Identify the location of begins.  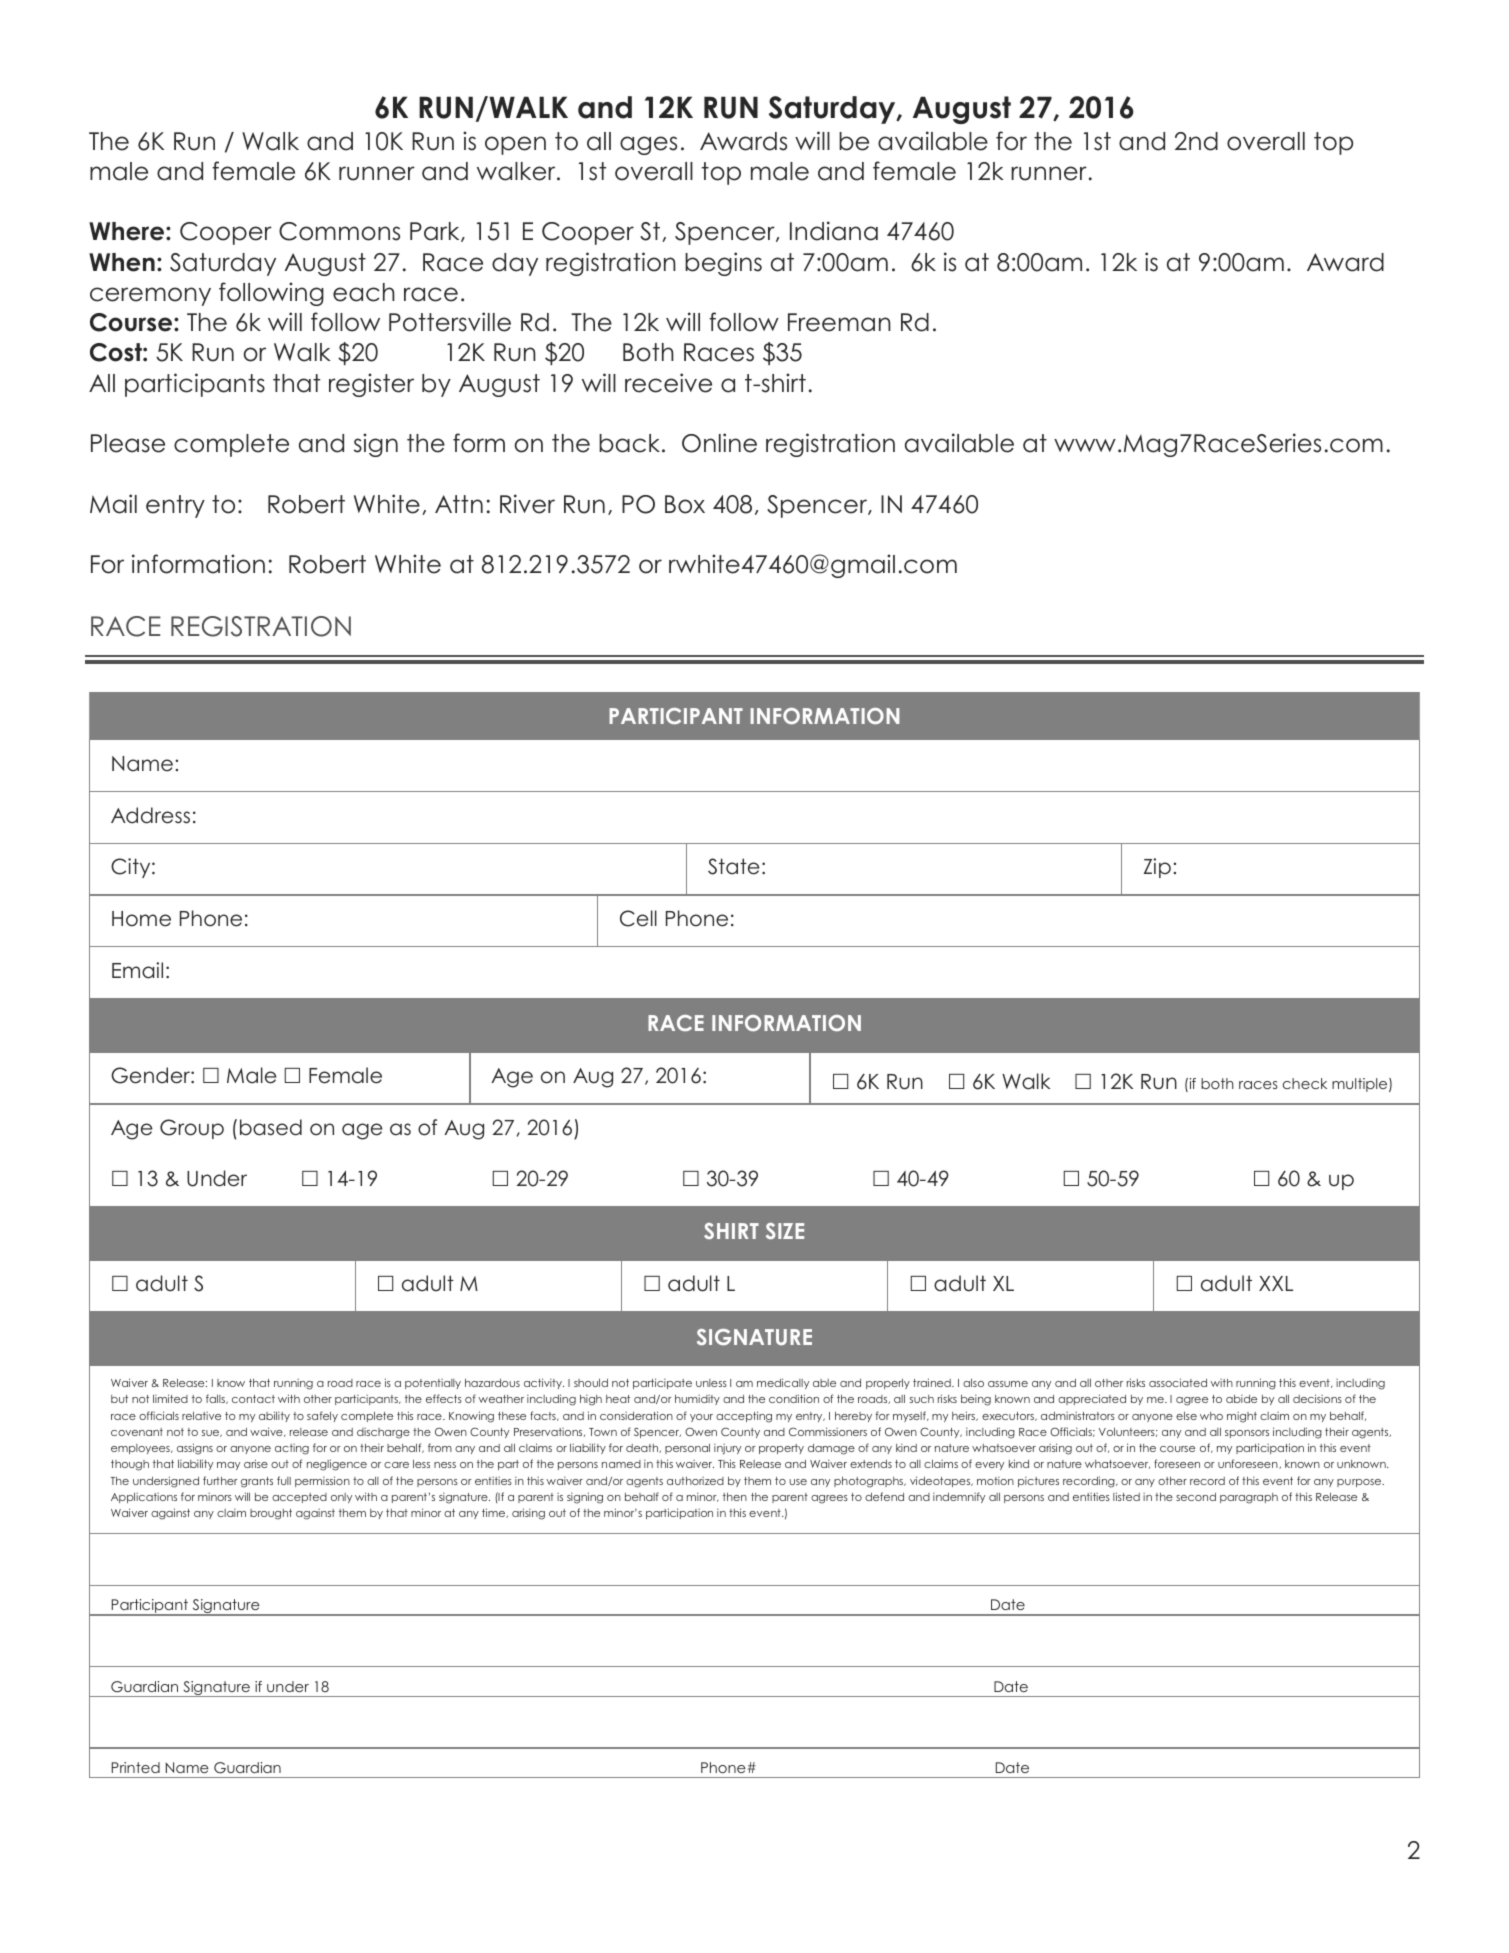
(723, 264).
